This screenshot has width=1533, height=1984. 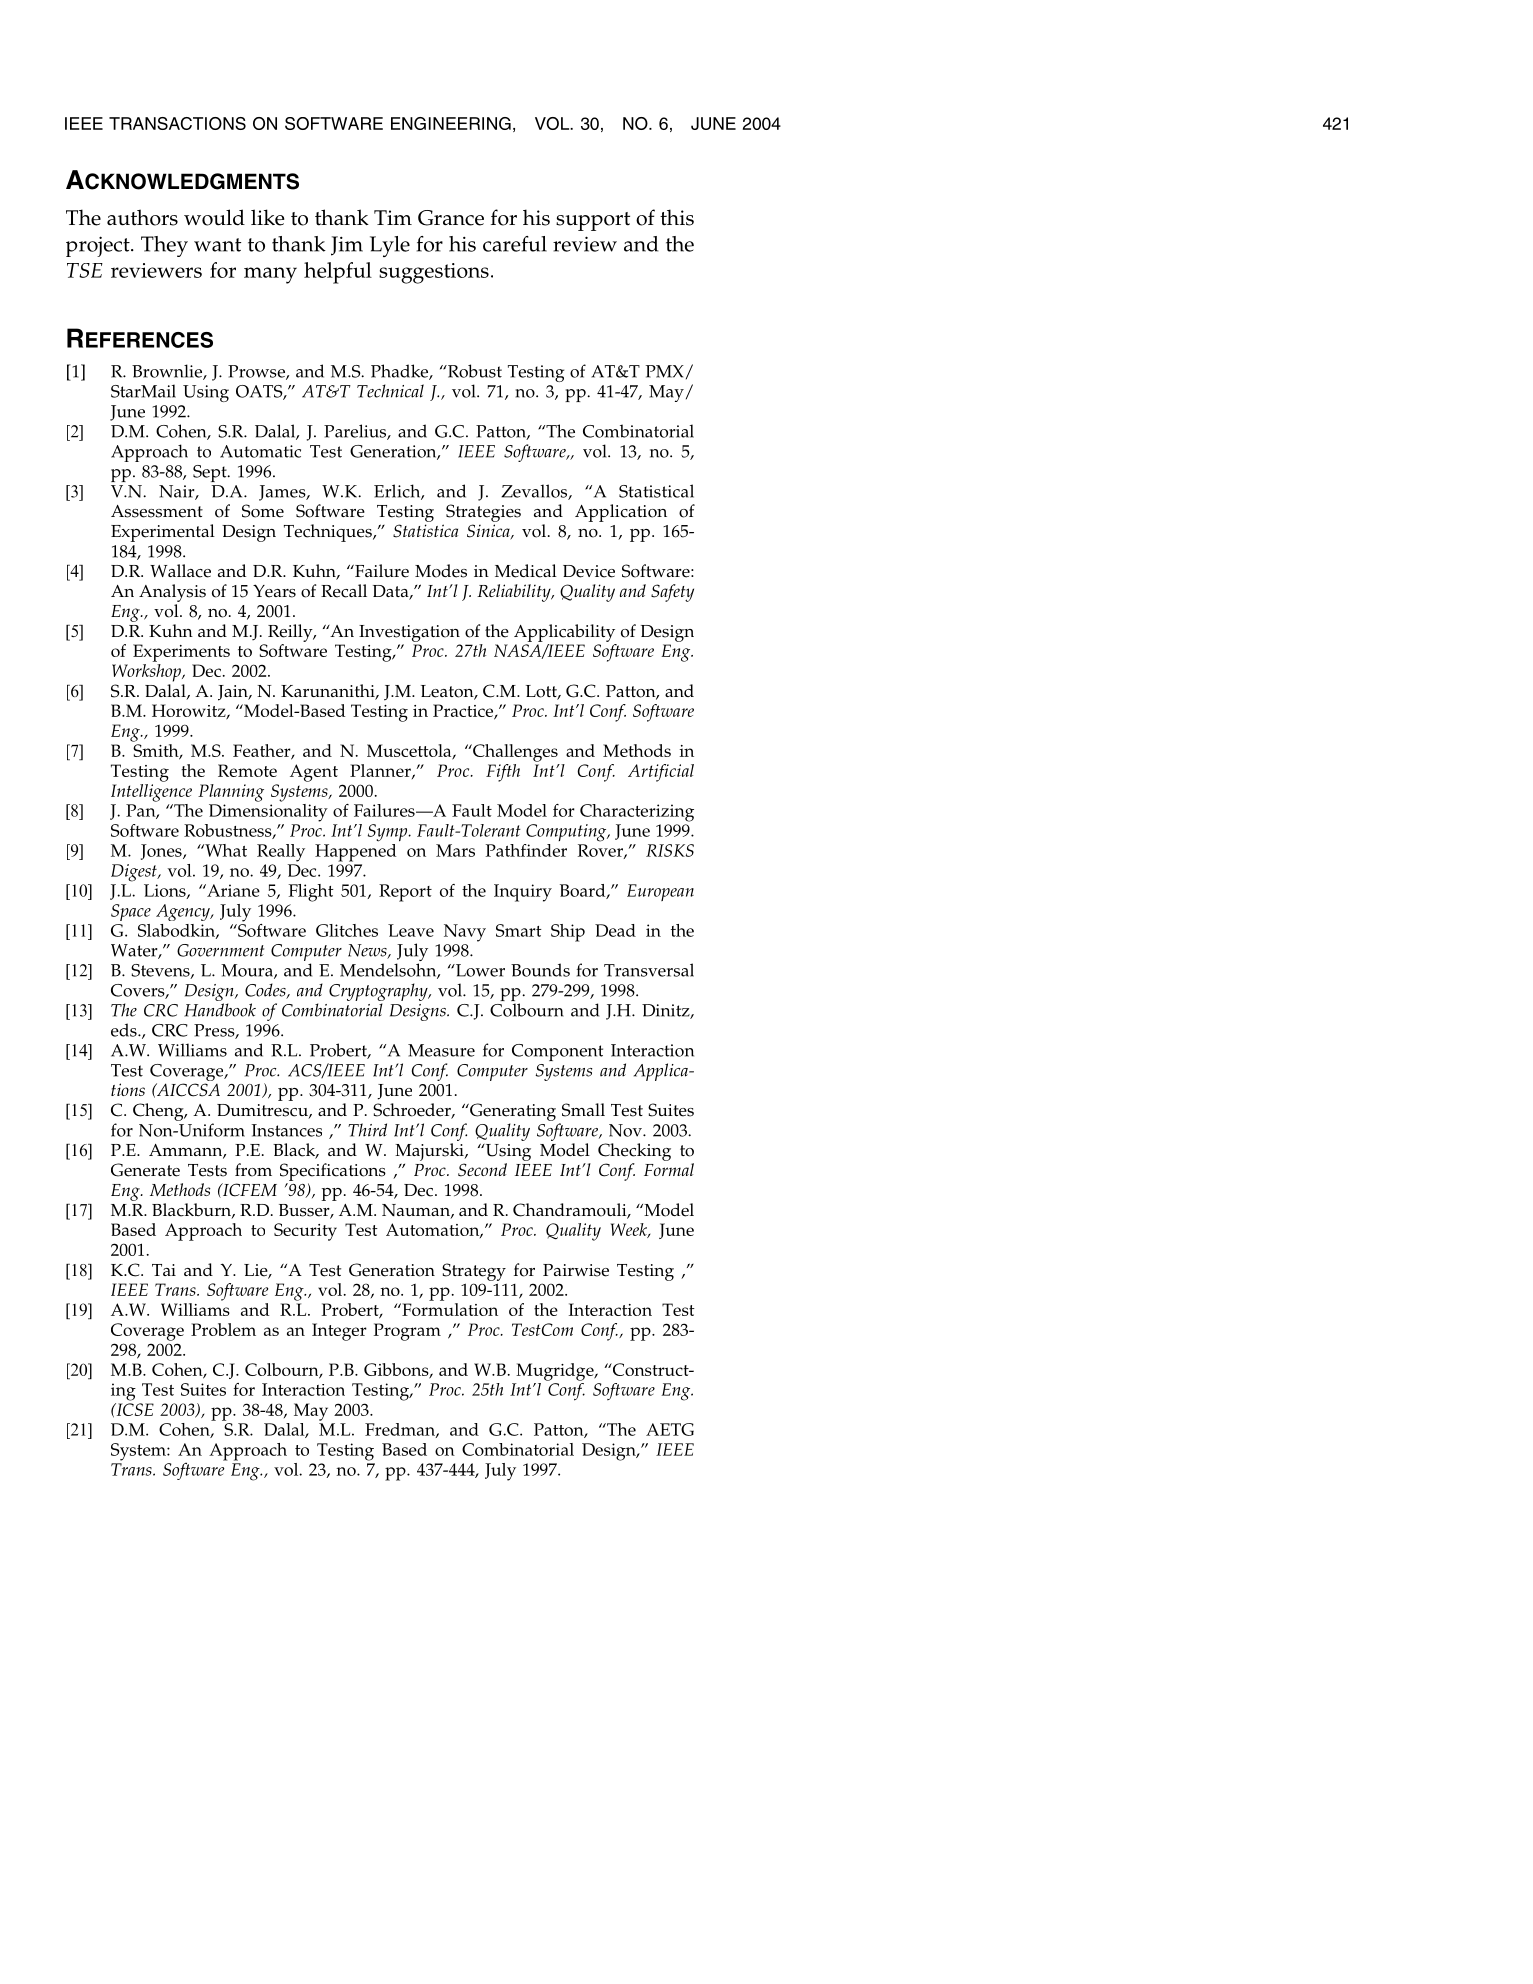 What do you see at coordinates (142, 217) in the screenshot?
I see `authors` at bounding box center [142, 217].
